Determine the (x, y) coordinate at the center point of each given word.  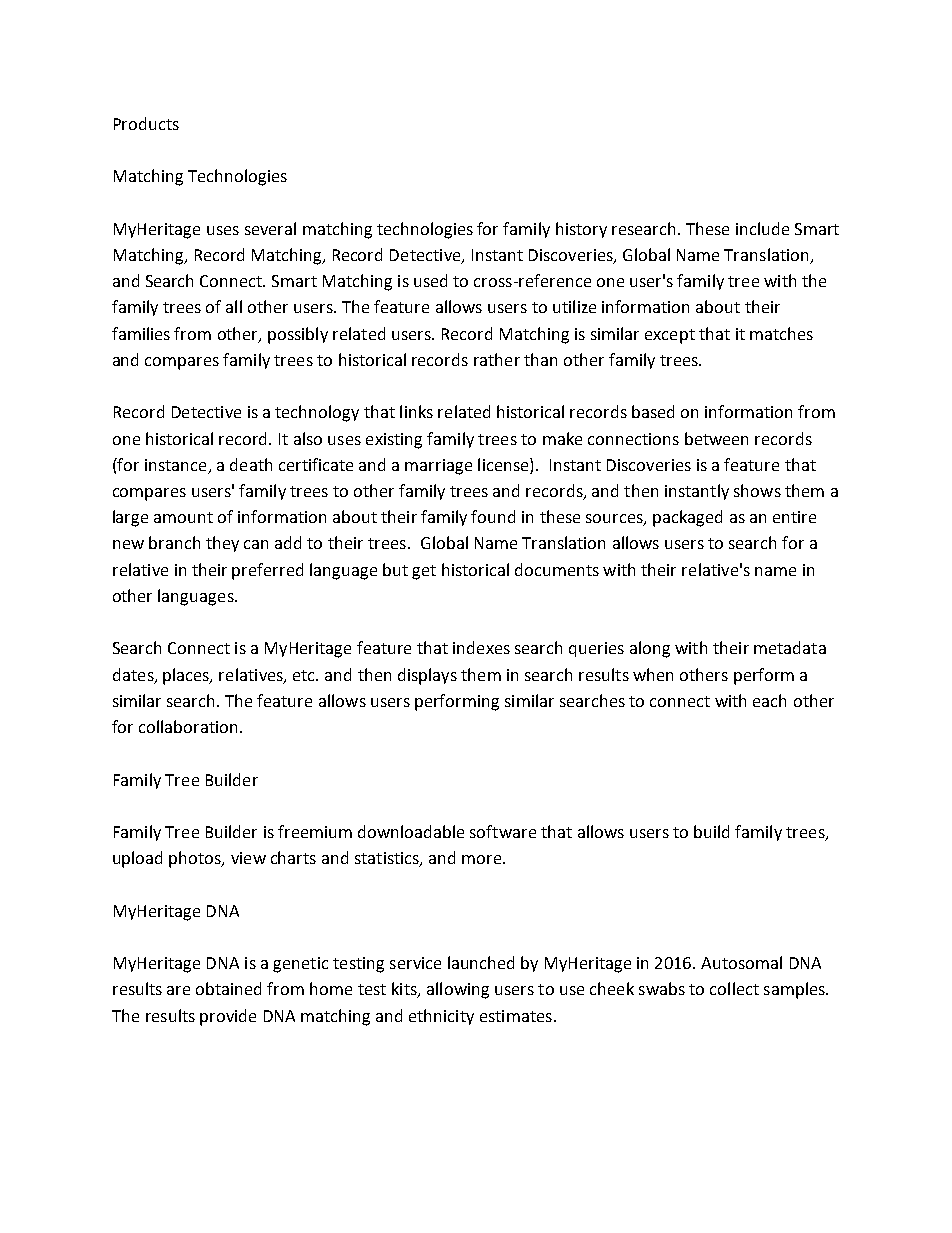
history (581, 230)
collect (734, 988)
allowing (458, 990)
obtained (228, 988)
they (222, 544)
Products (146, 123)
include (762, 228)
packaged (687, 518)
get (424, 572)
